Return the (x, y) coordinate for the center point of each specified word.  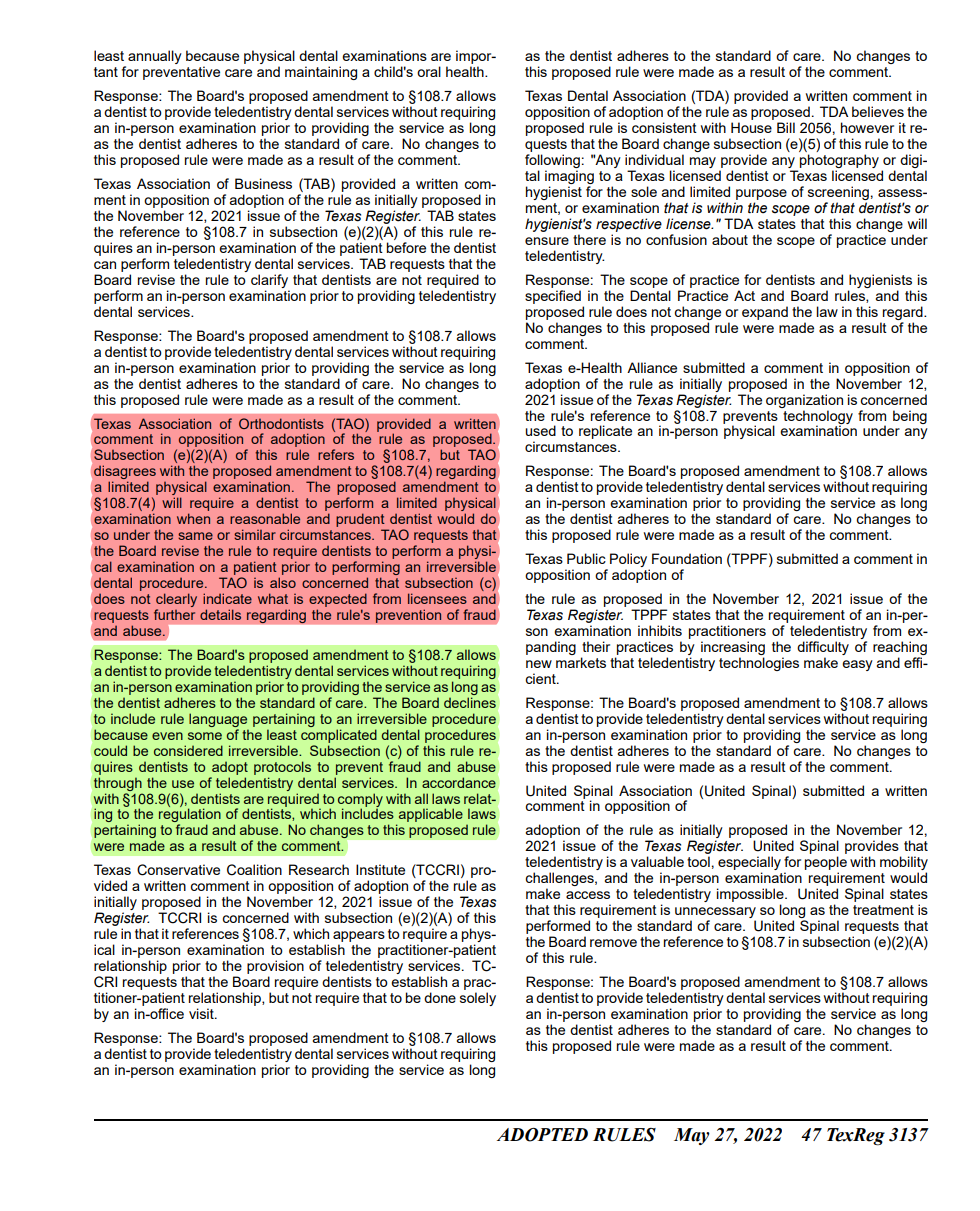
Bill (786, 127)
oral (429, 71)
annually (155, 57)
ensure (547, 241)
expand (765, 313)
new (539, 664)
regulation (190, 816)
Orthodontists (281, 423)
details (220, 614)
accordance (459, 782)
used (540, 430)
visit (202, 1013)
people (826, 864)
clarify (269, 281)
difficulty (823, 648)
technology (818, 418)
